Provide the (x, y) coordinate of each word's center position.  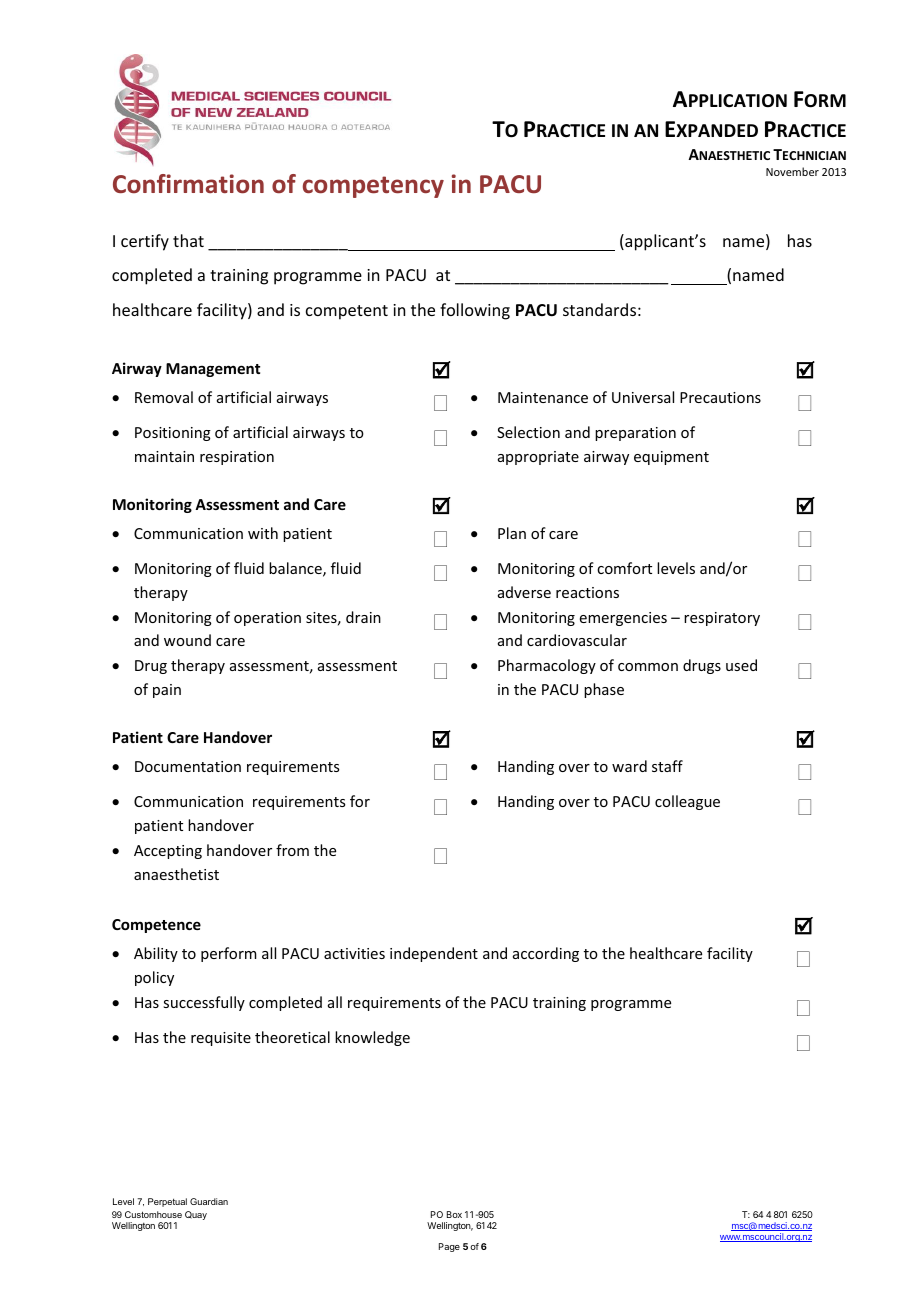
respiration (237, 458)
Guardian (209, 1201)
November (792, 171)
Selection (528, 432)
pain (167, 691)
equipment (671, 458)
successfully (204, 1003)
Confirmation (188, 184)
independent (434, 954)
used (741, 665)
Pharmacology (547, 666)
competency (373, 187)
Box (454, 1214)
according (546, 954)
